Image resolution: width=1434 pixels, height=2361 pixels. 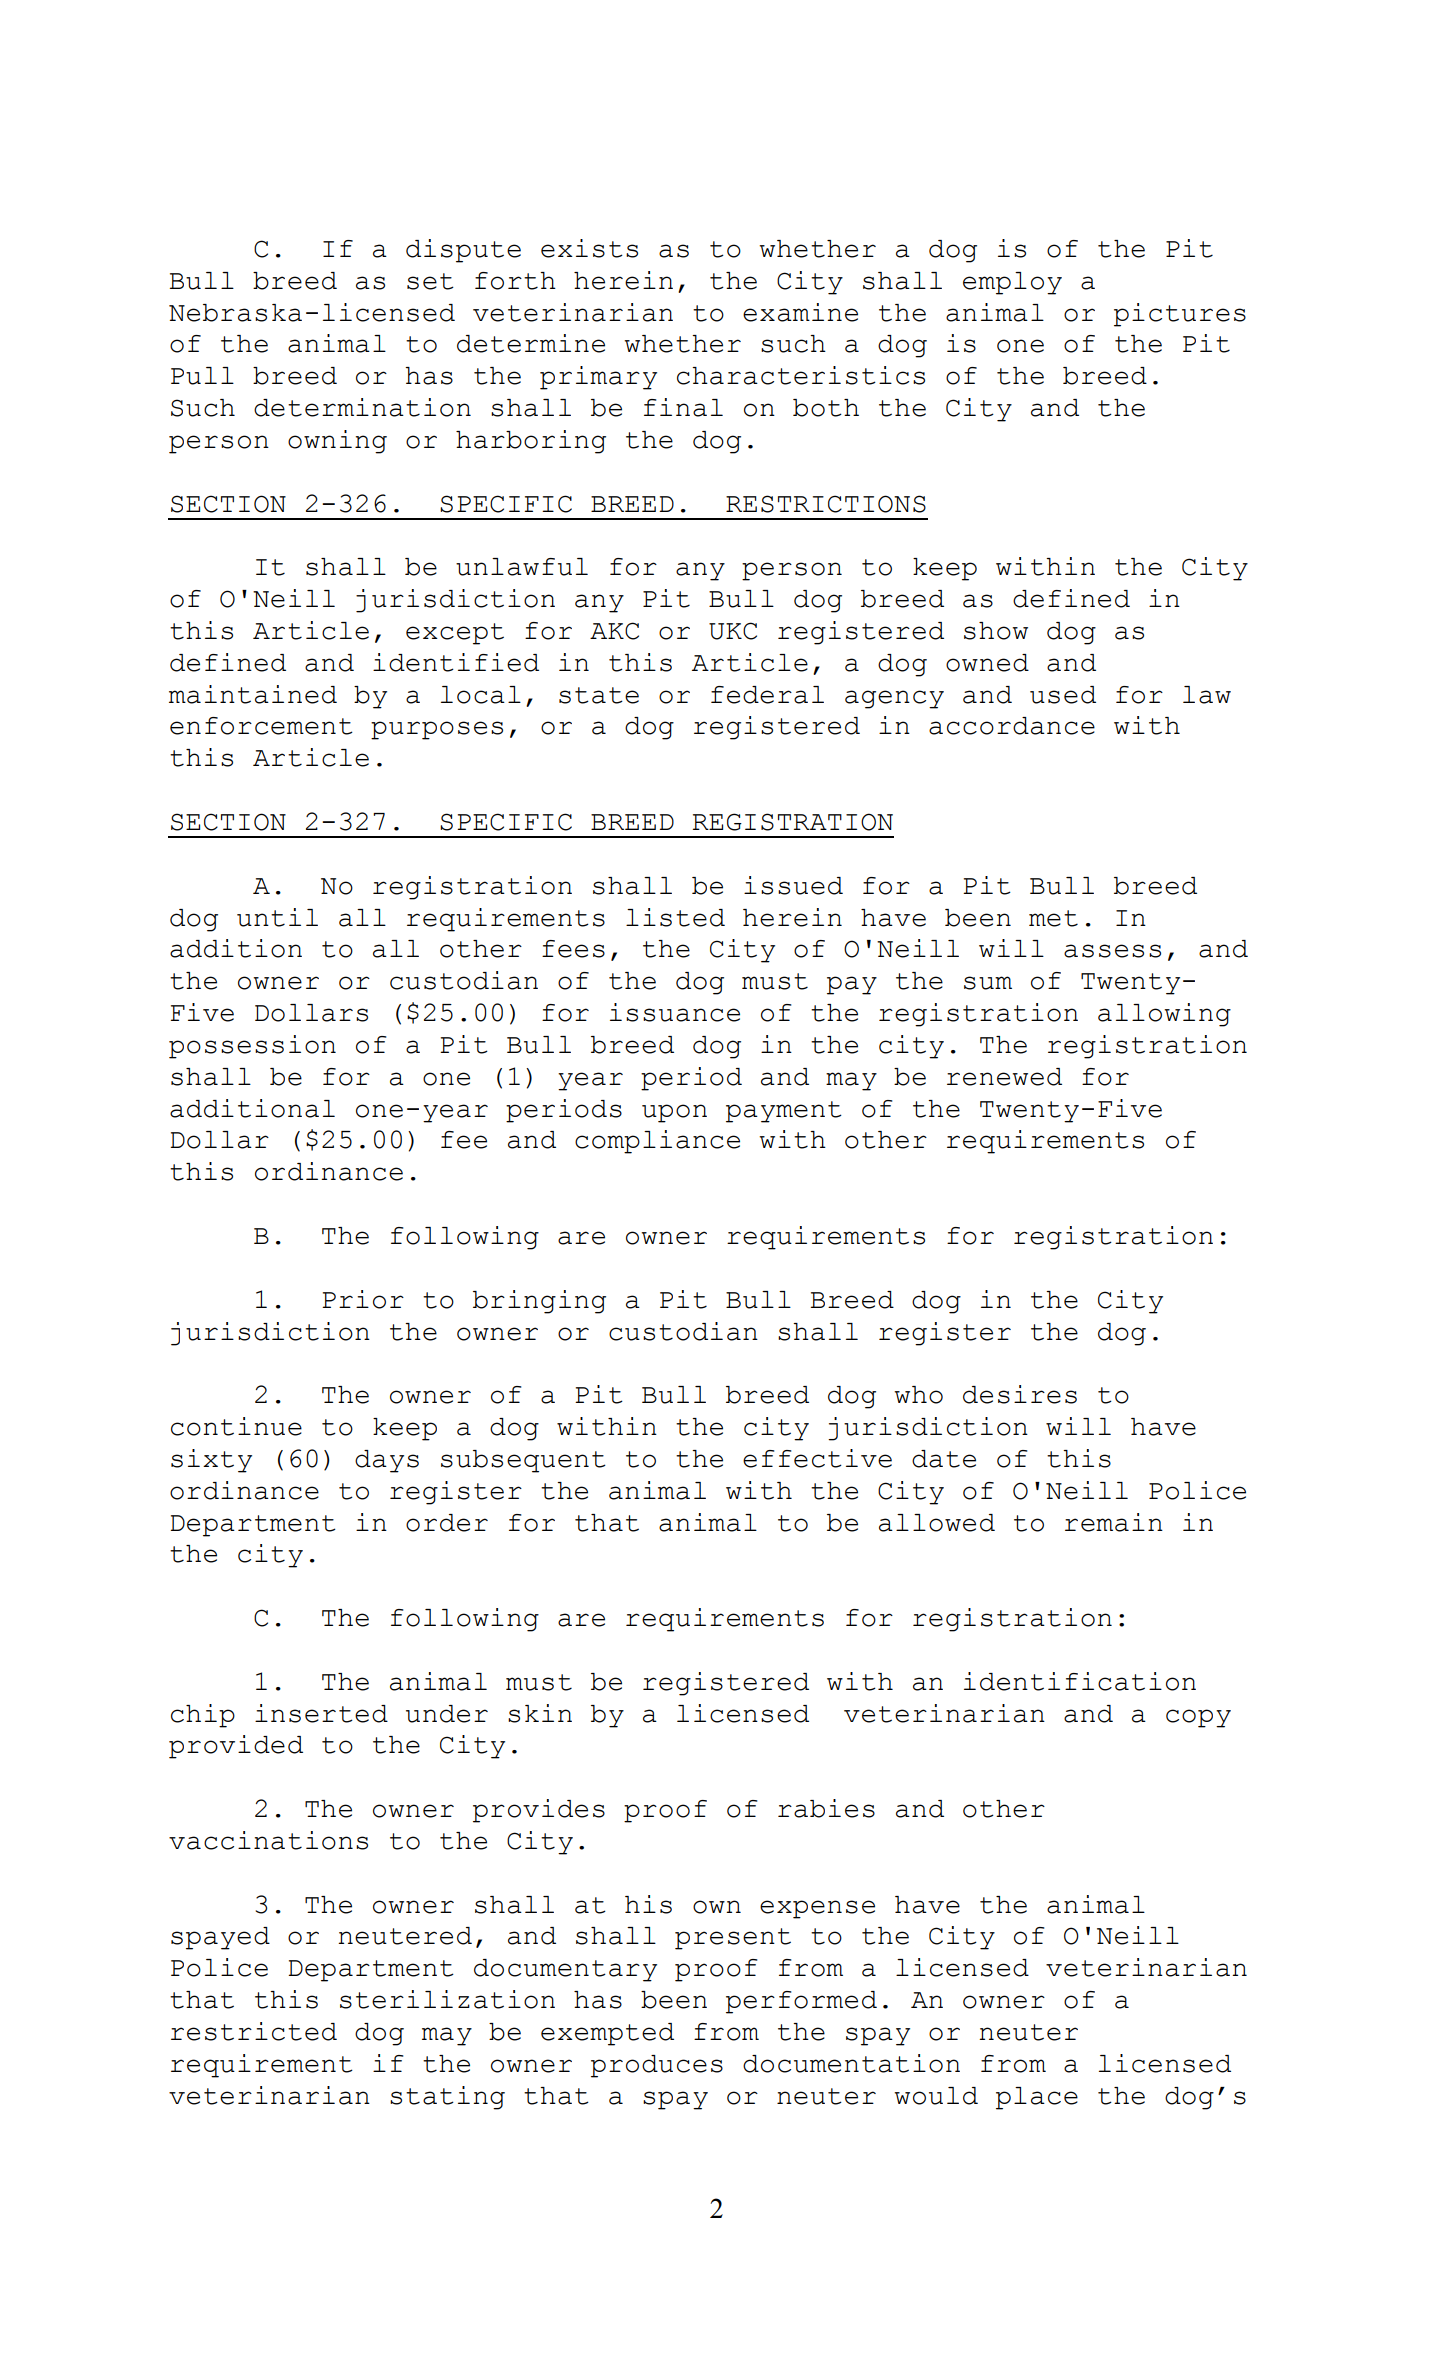 I want to click on place, so click(x=1037, y=2098).
